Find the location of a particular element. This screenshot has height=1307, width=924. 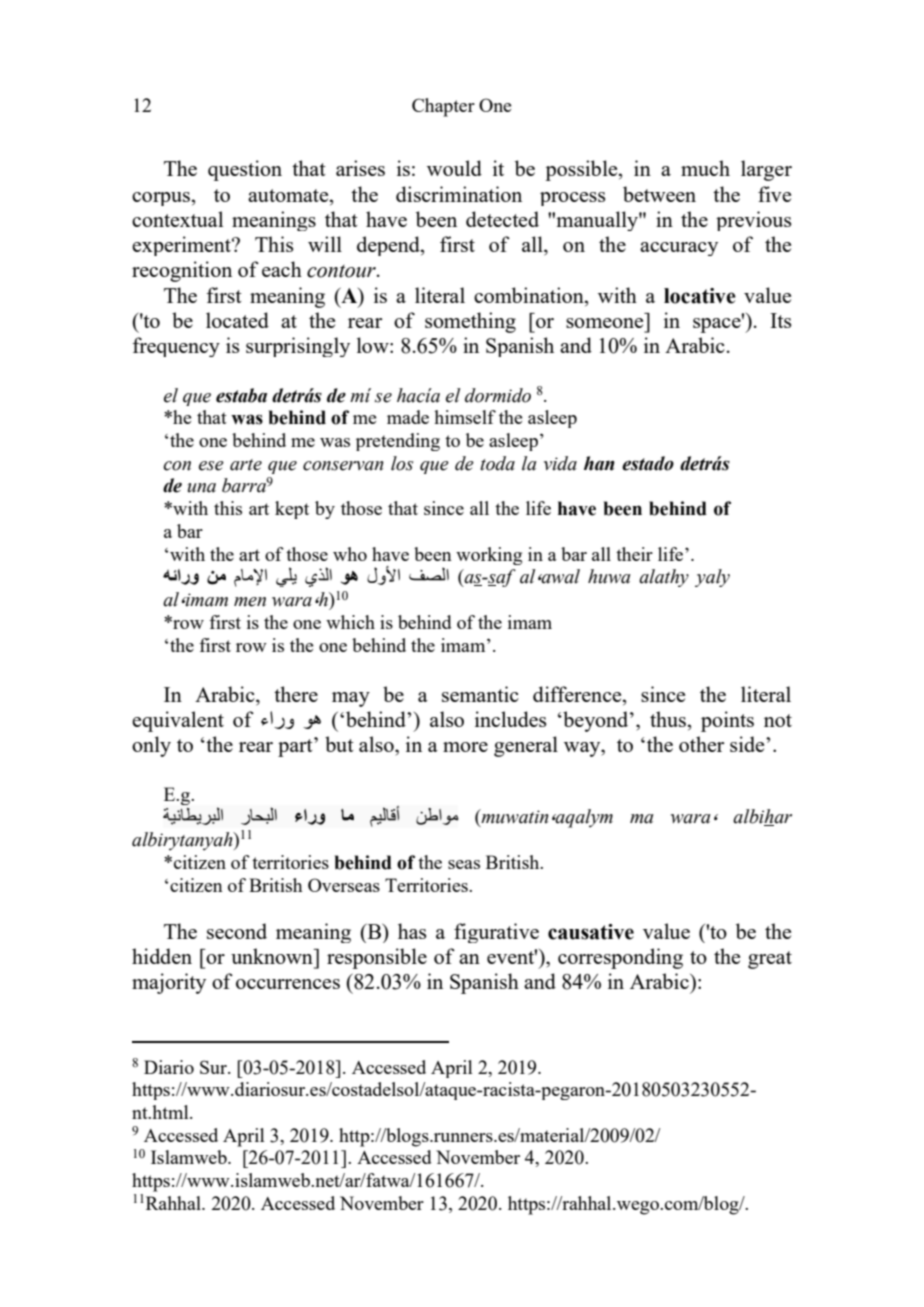

second is located at coordinates (237, 931).
